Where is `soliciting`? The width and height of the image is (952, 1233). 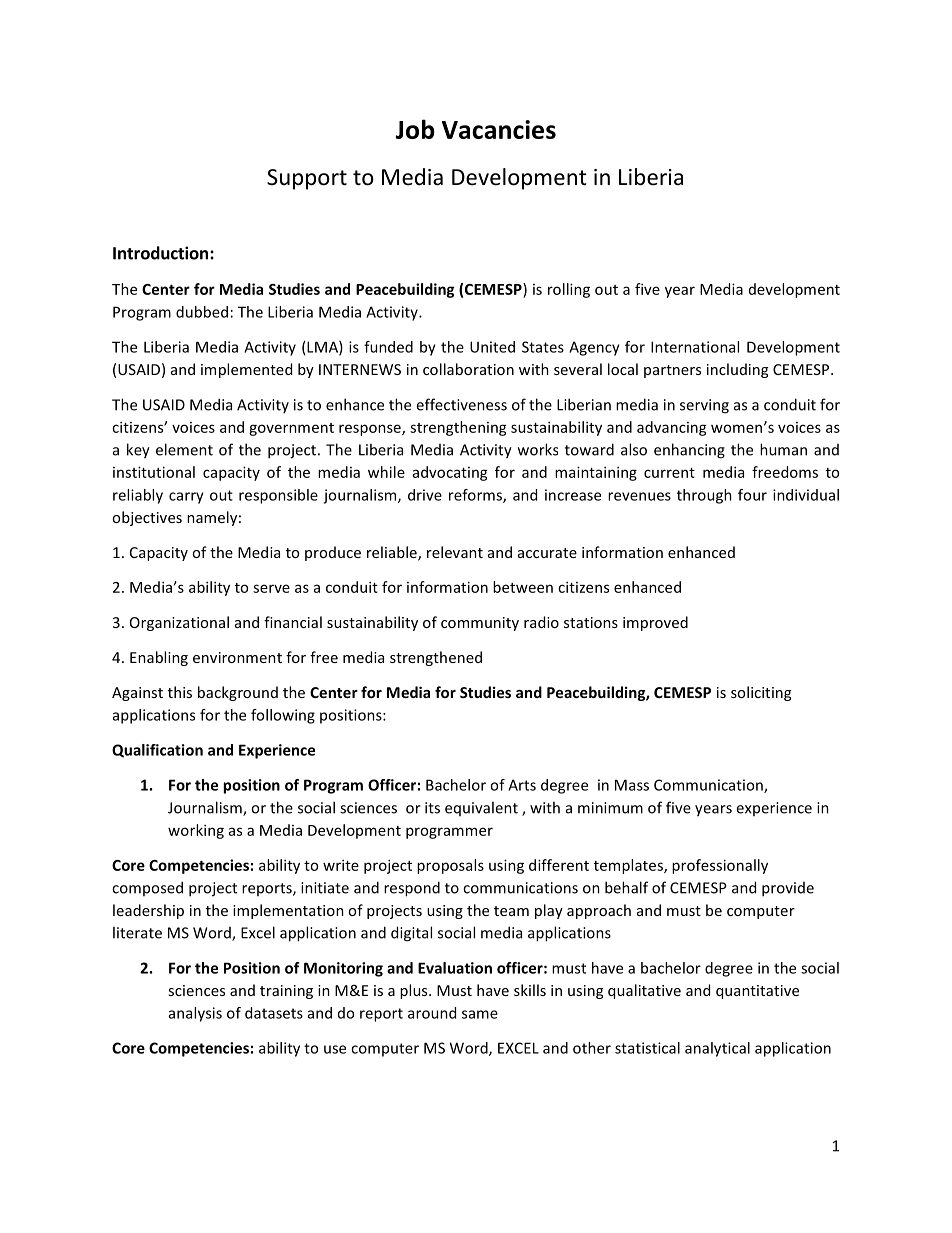 soliciting is located at coordinates (761, 693).
